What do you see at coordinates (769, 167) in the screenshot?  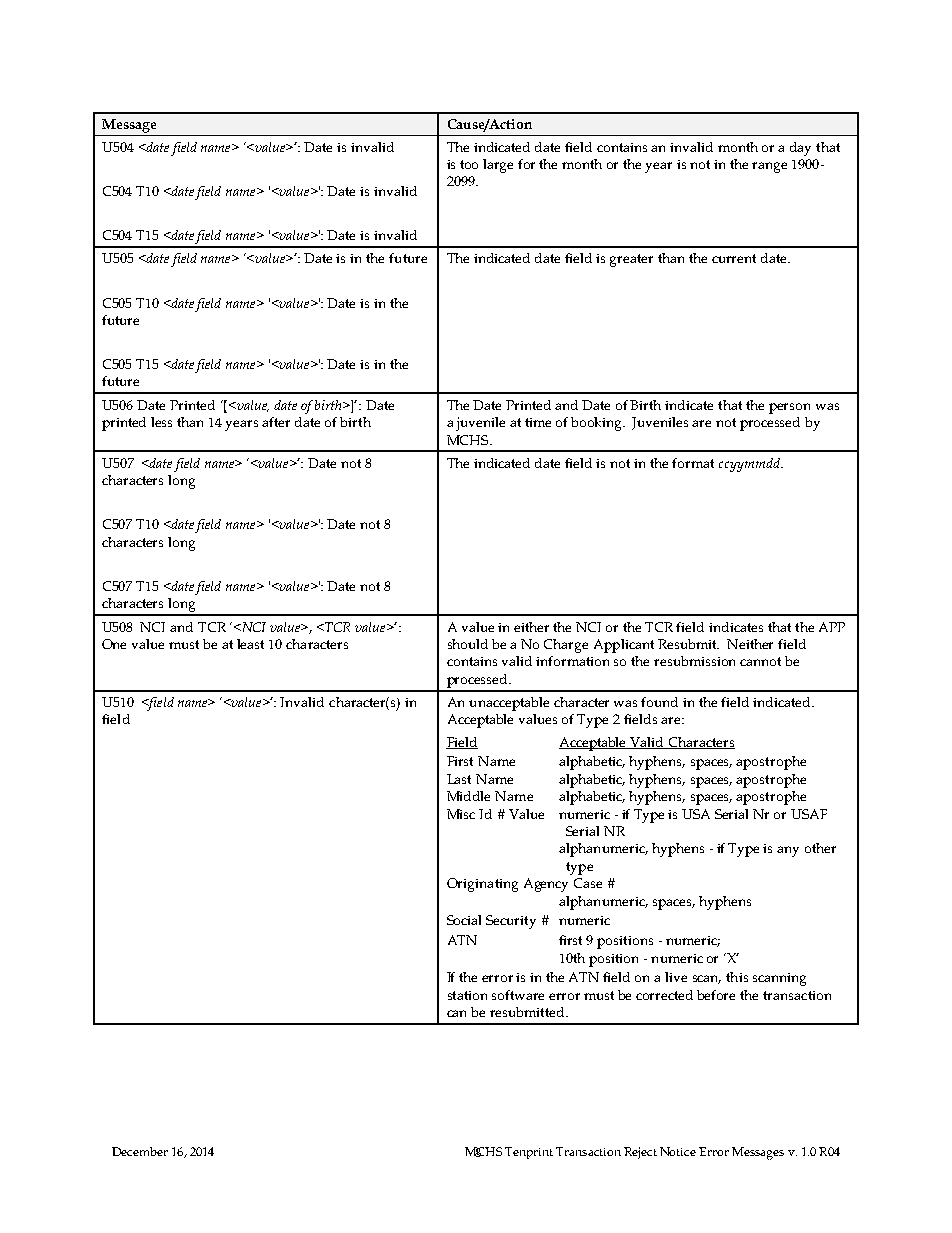 I see `range` at bounding box center [769, 167].
